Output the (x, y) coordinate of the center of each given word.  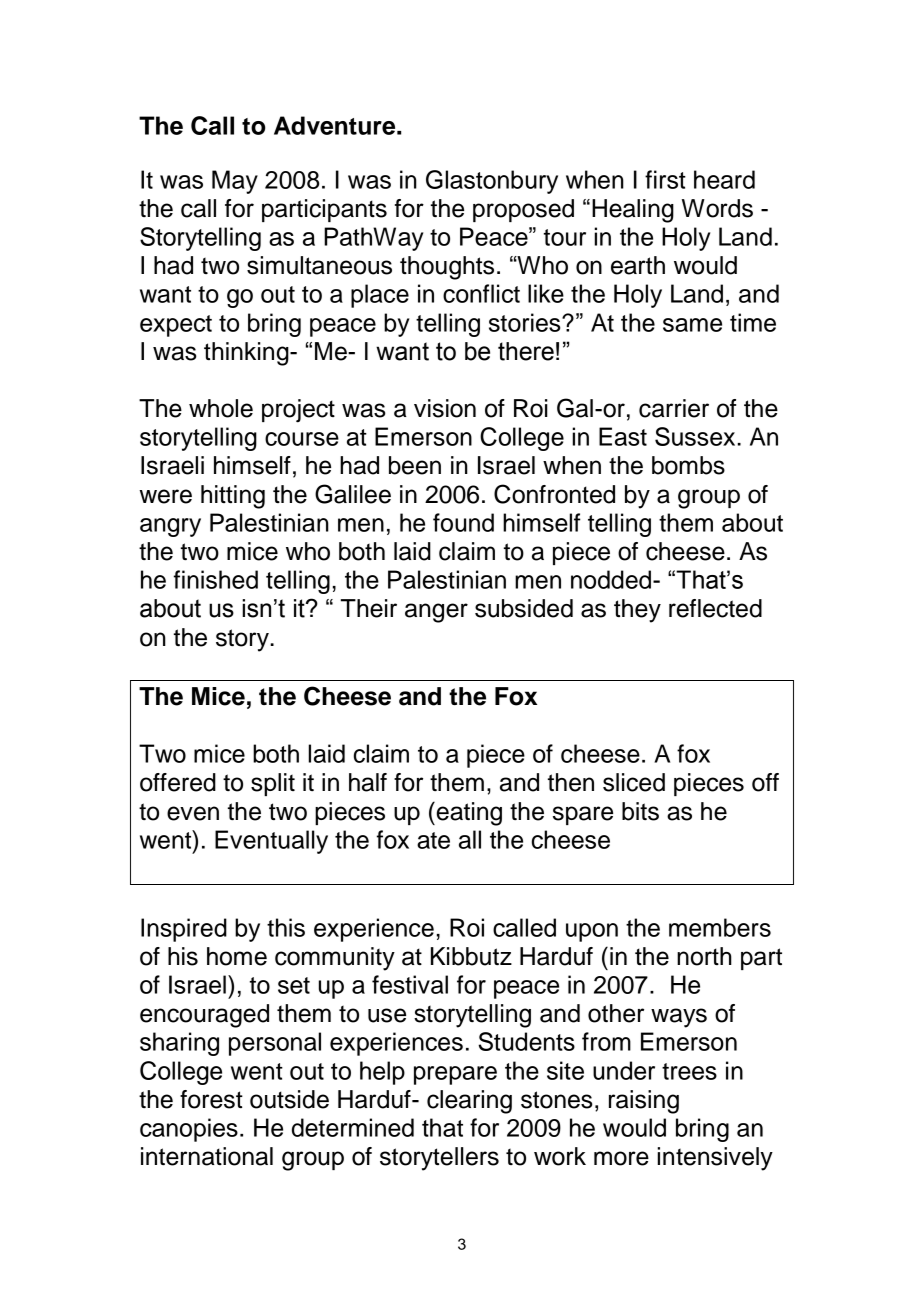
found (463, 522)
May (235, 182)
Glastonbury (492, 182)
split (273, 784)
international (207, 1156)
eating (468, 814)
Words (717, 208)
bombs (688, 465)
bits (640, 811)
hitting (233, 497)
